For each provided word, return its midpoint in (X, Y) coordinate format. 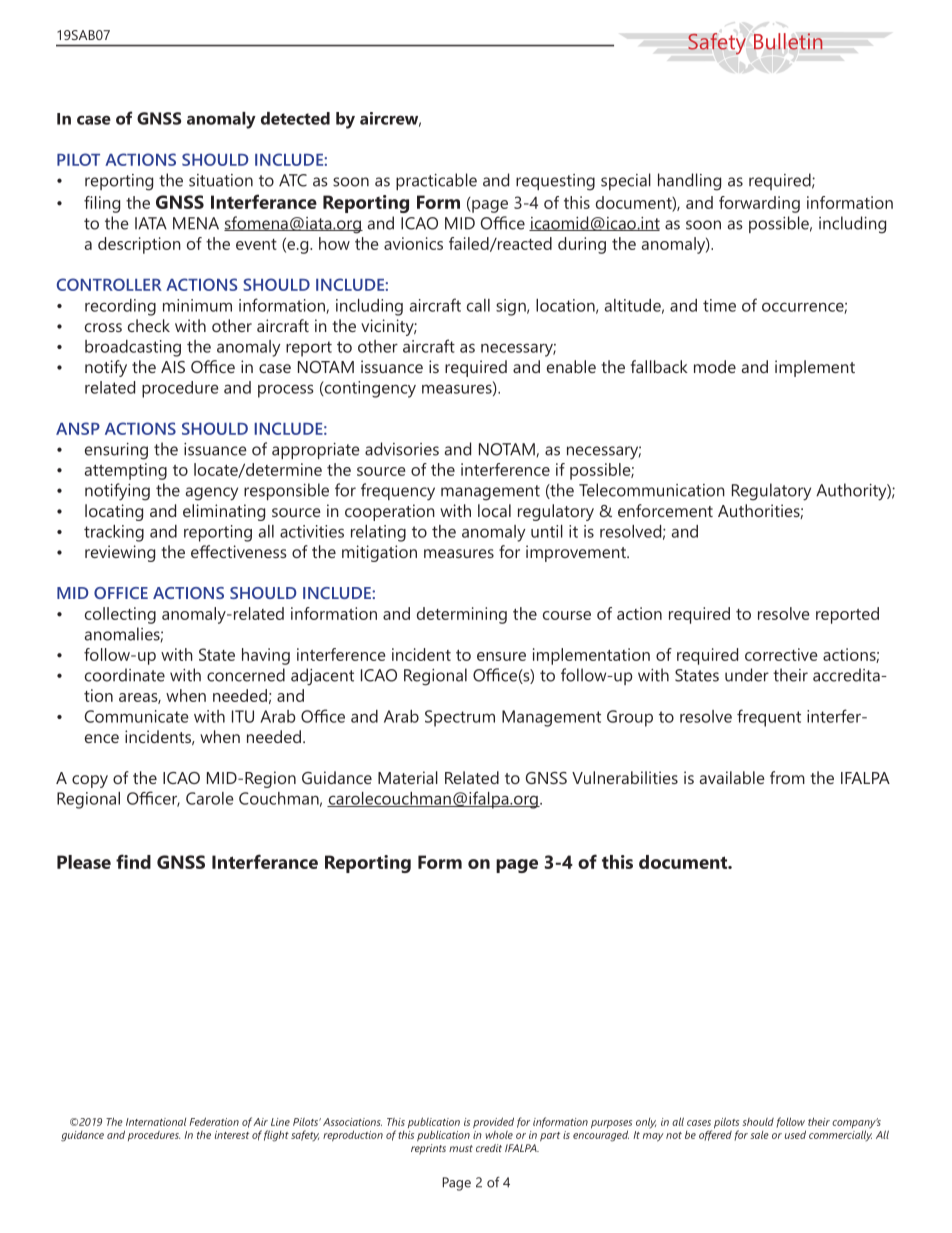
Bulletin (788, 41)
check (149, 325)
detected (295, 118)
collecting (120, 615)
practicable (436, 181)
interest (232, 1135)
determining (462, 615)
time (719, 305)
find (133, 861)
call (478, 305)
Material (408, 777)
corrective (781, 654)
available (732, 777)
